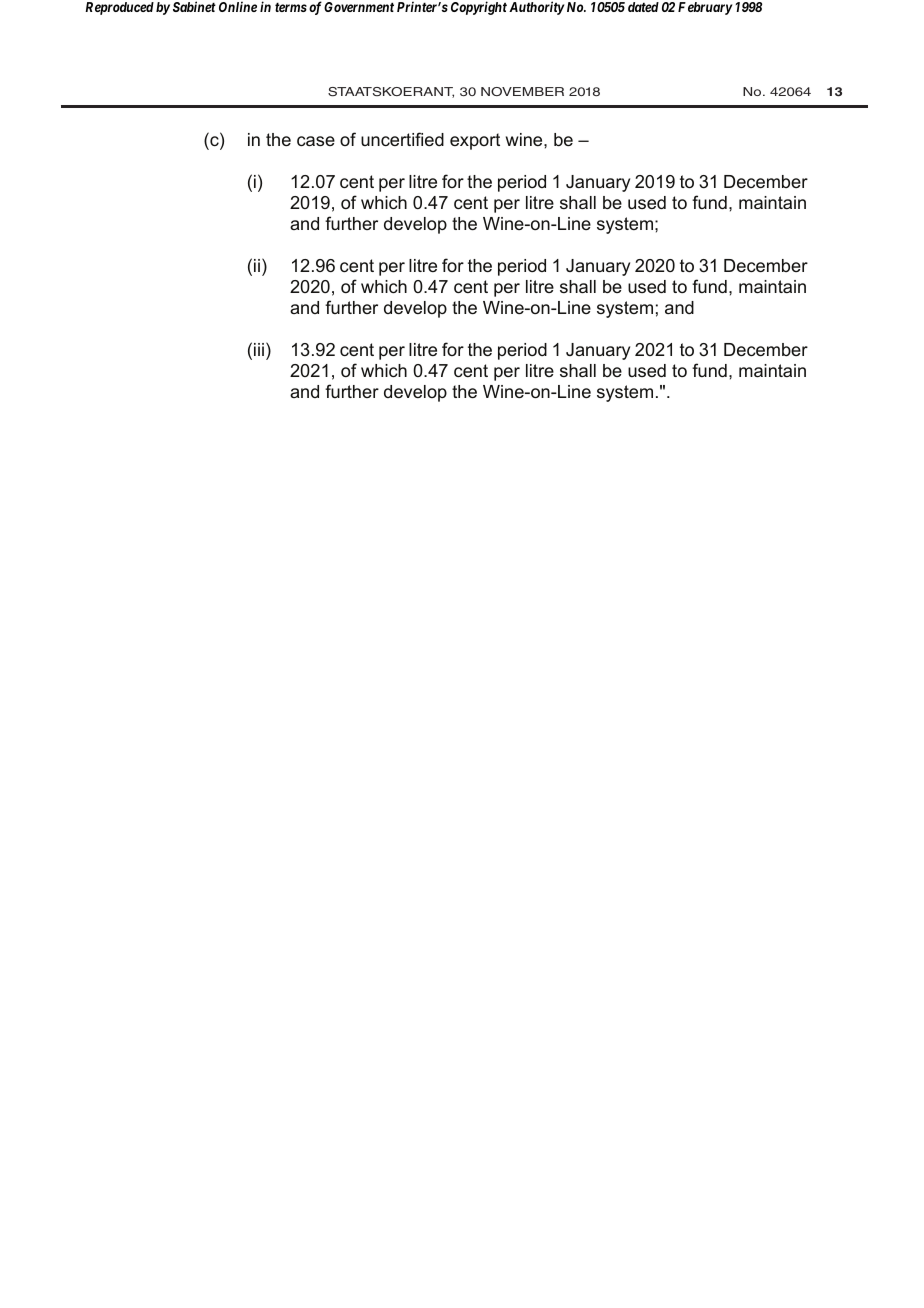 This page has height=1308, width=924. What do you see at coordinates (259, 349) in the page?
I see `iii` at bounding box center [259, 349].
